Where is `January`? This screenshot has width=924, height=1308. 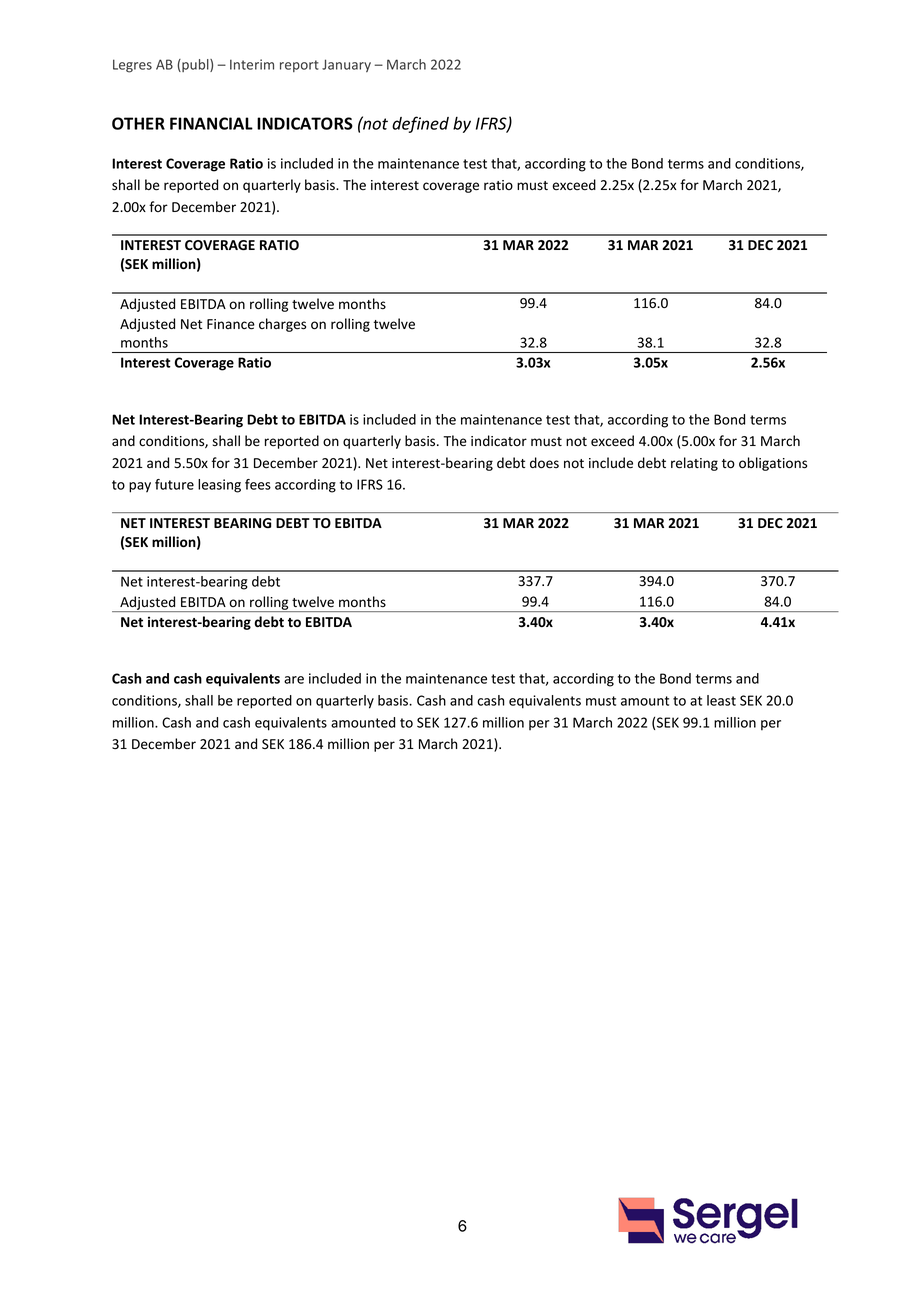 January is located at coordinates (346, 65).
